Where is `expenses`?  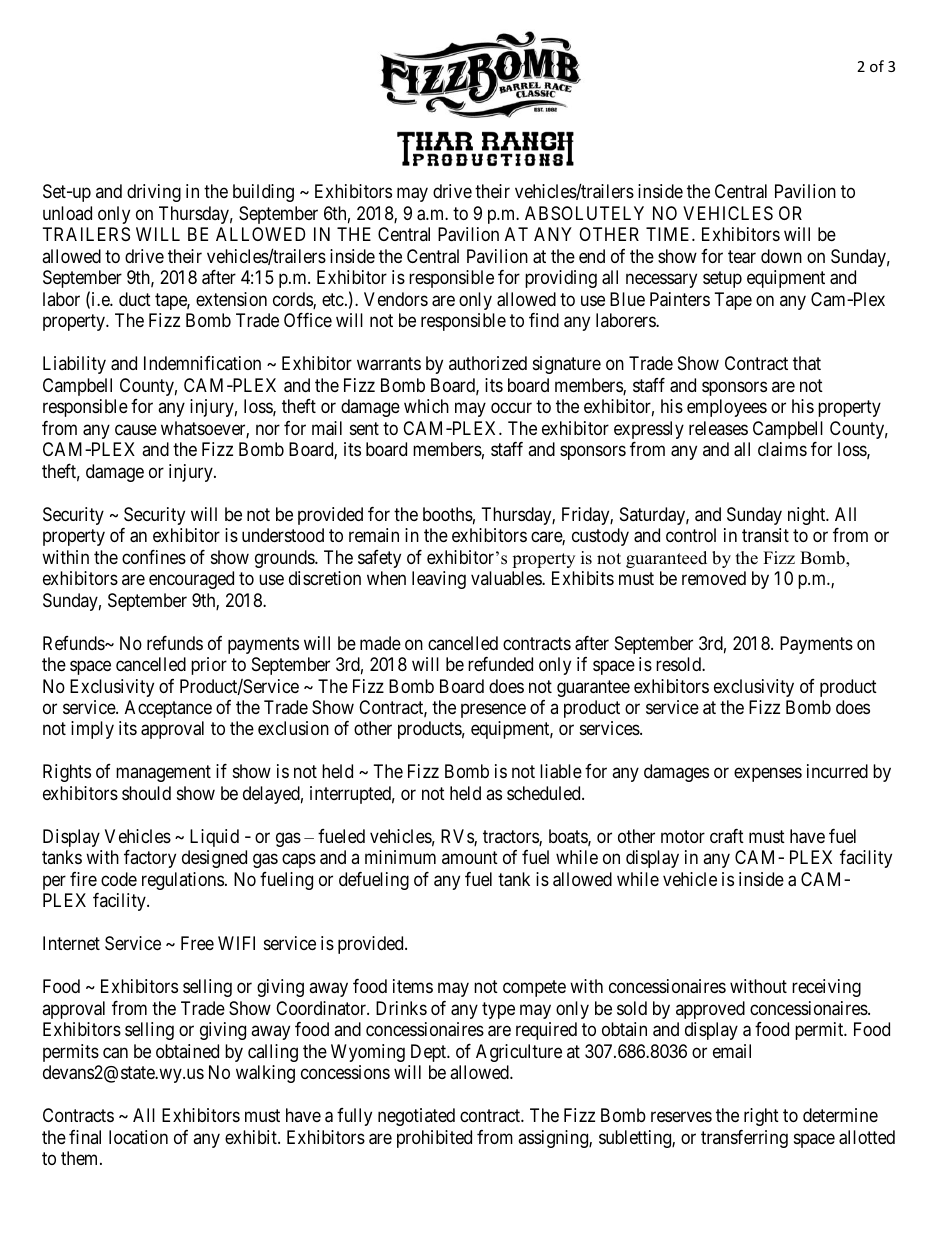 expenses is located at coordinates (768, 775).
